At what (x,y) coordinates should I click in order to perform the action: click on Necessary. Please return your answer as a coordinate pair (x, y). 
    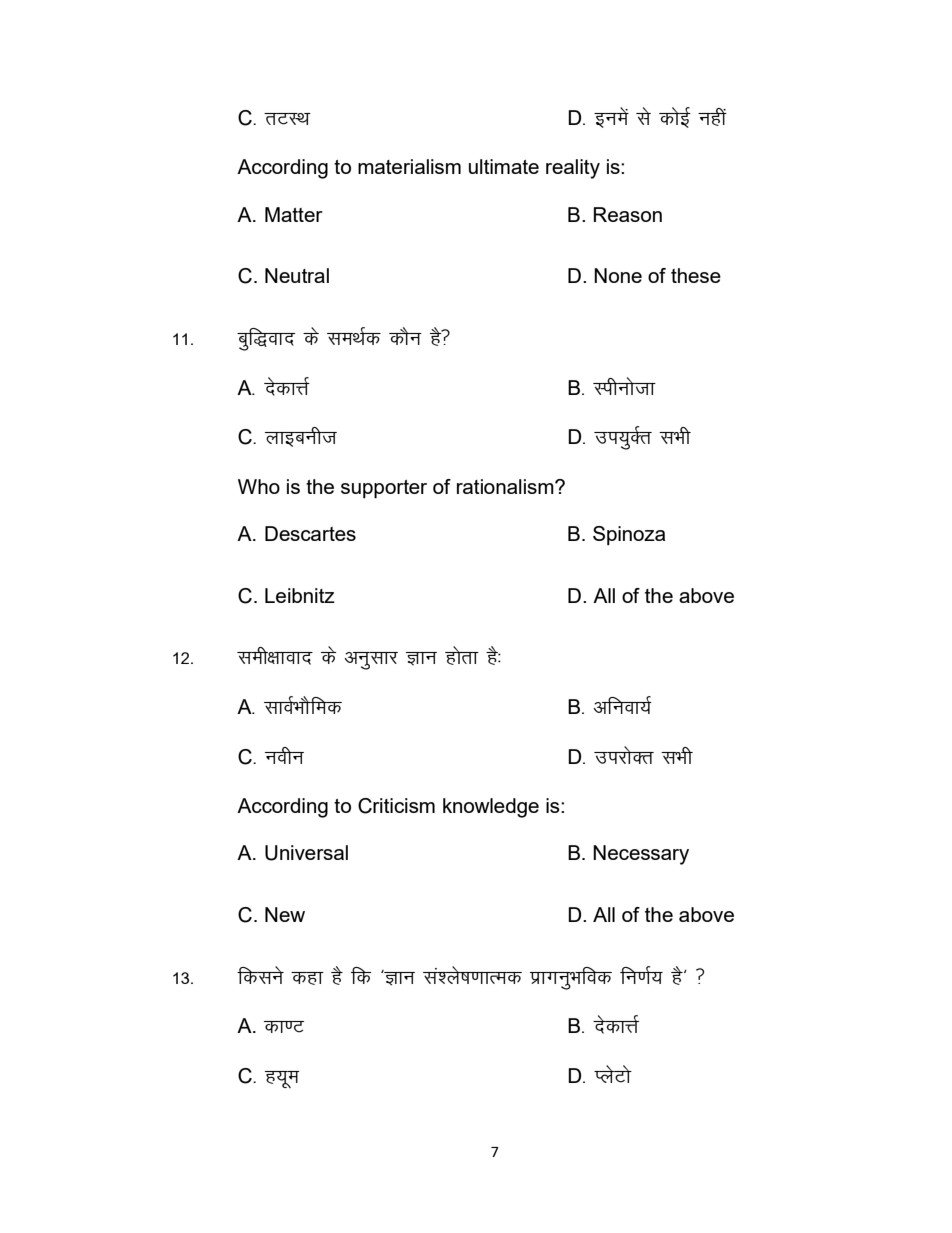
    Looking at the image, I should click on (641, 855).
